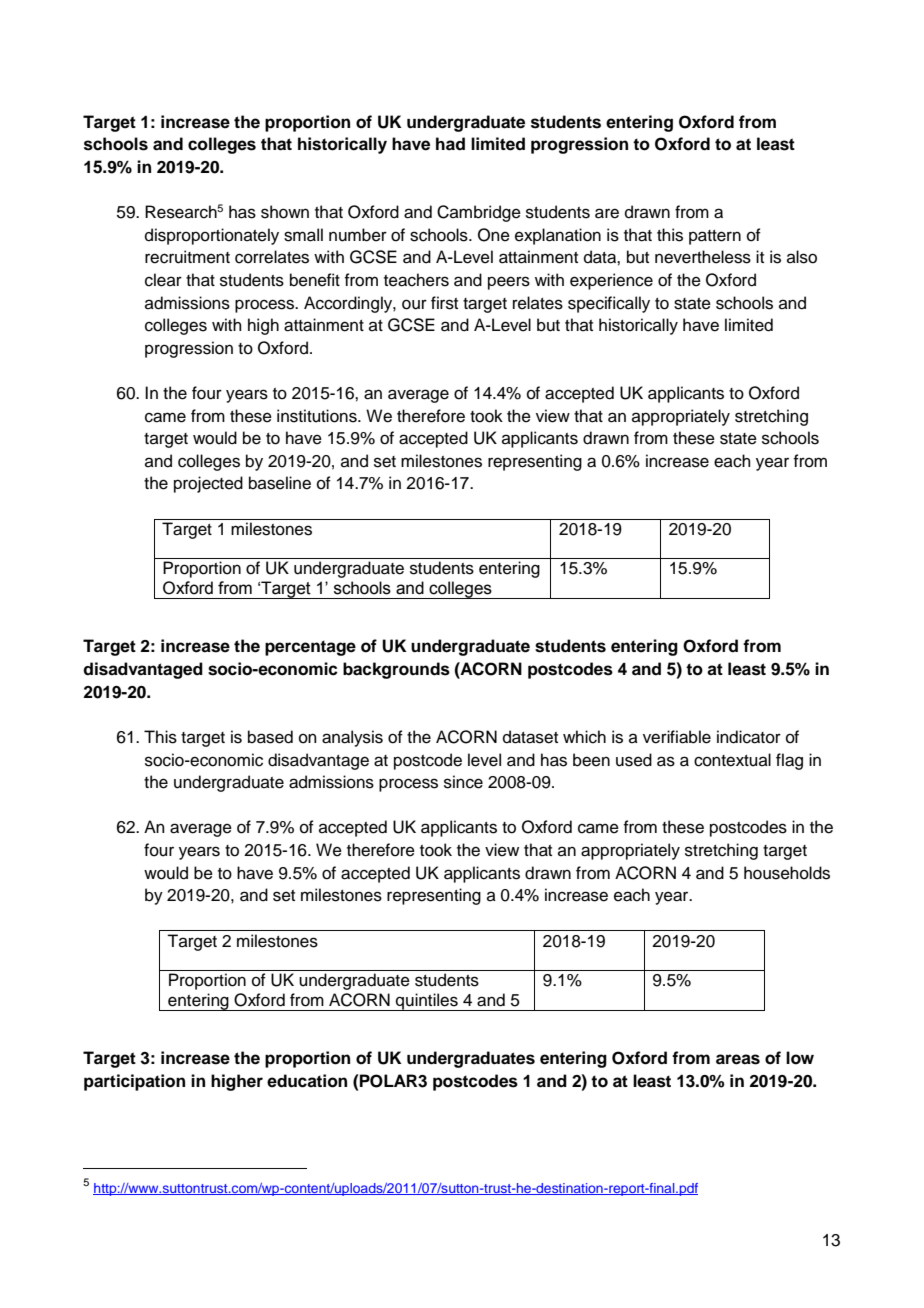 The image size is (924, 1308). What do you see at coordinates (609, 304) in the image?
I see `specifically` at bounding box center [609, 304].
